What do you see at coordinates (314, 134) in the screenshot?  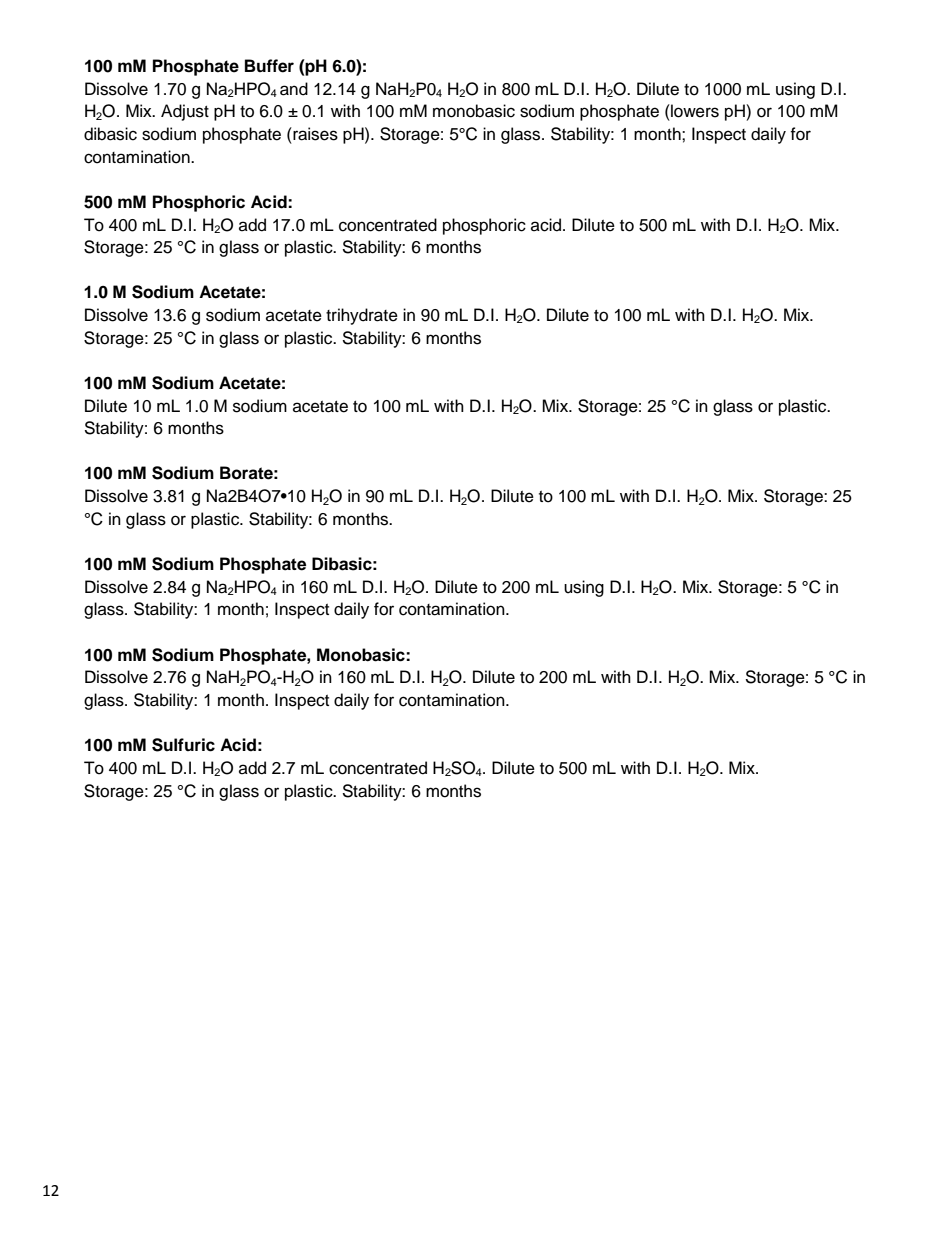 I see `raises` at bounding box center [314, 134].
